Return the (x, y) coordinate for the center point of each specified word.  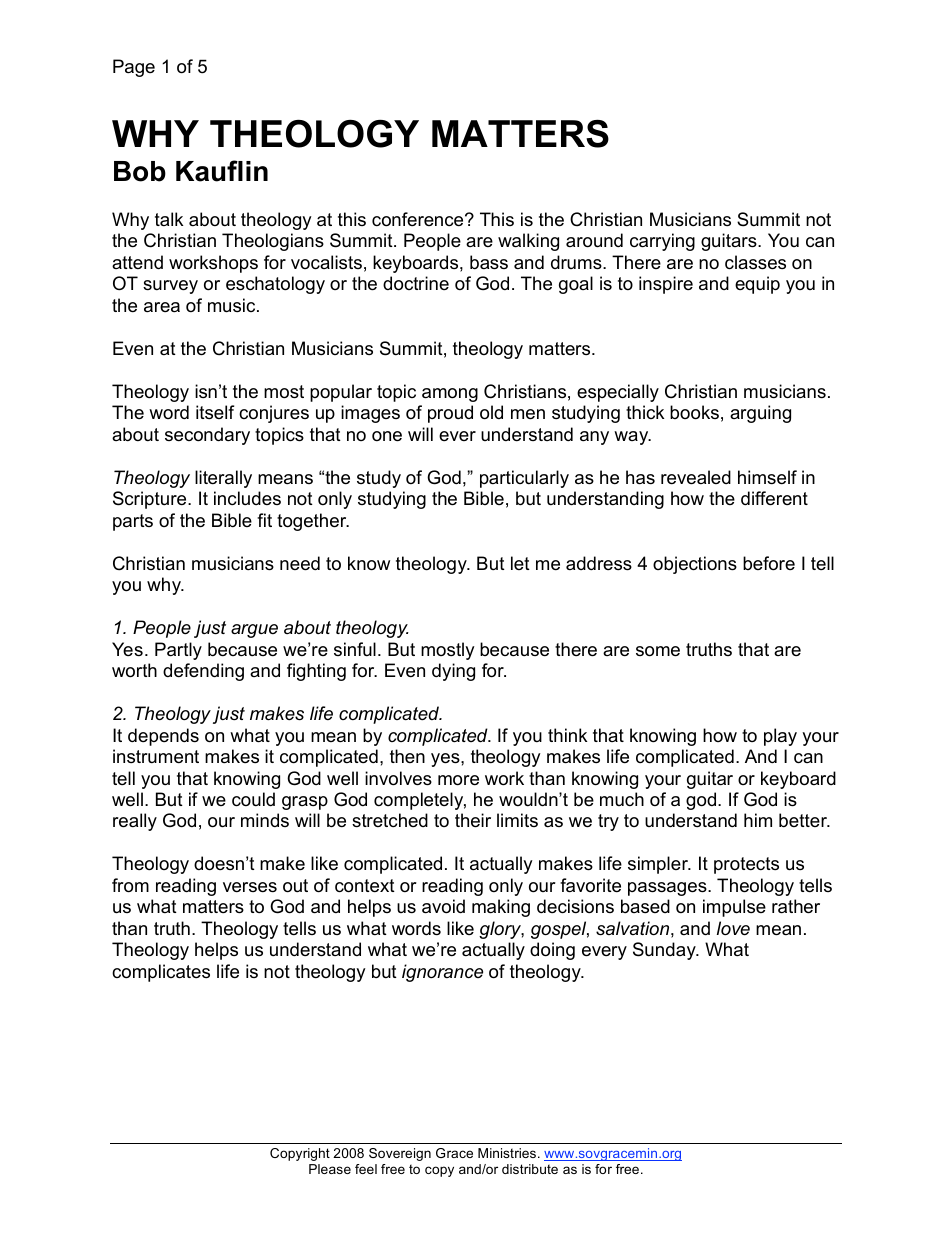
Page (134, 68)
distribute (530, 1169)
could (253, 799)
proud (450, 414)
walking (528, 242)
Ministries (508, 1153)
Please (330, 1169)
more (458, 780)
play (780, 737)
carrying (662, 242)
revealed (696, 477)
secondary (207, 436)
